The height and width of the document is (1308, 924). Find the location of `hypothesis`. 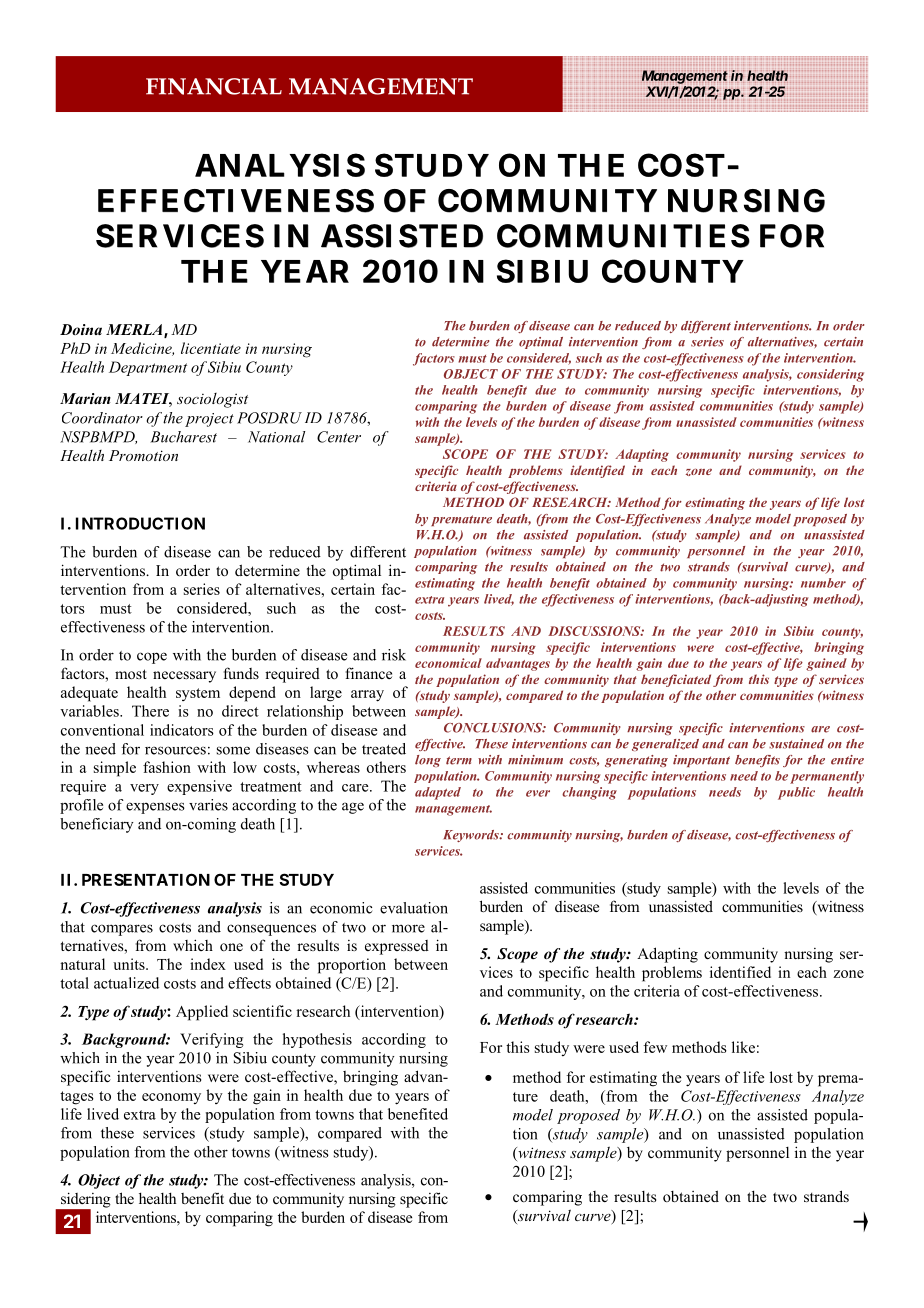

hypothesis is located at coordinates (317, 1040).
